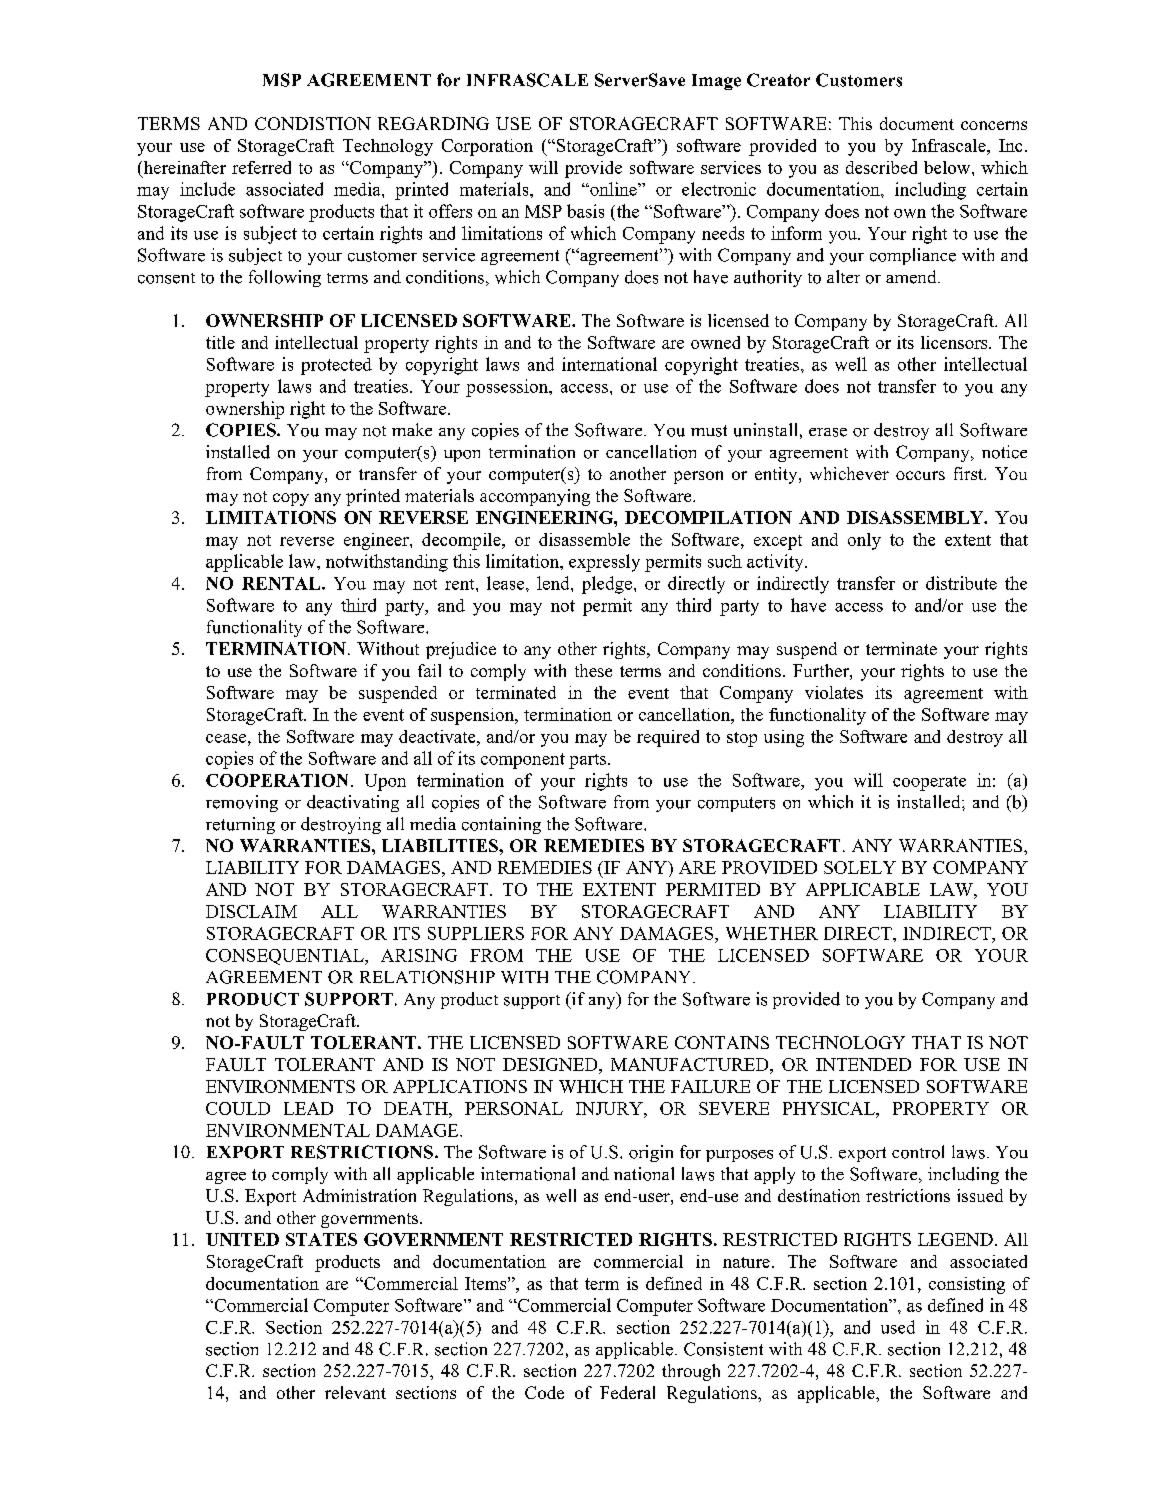  Describe the element at coordinates (613, 189) in the image. I see `online` at that location.
